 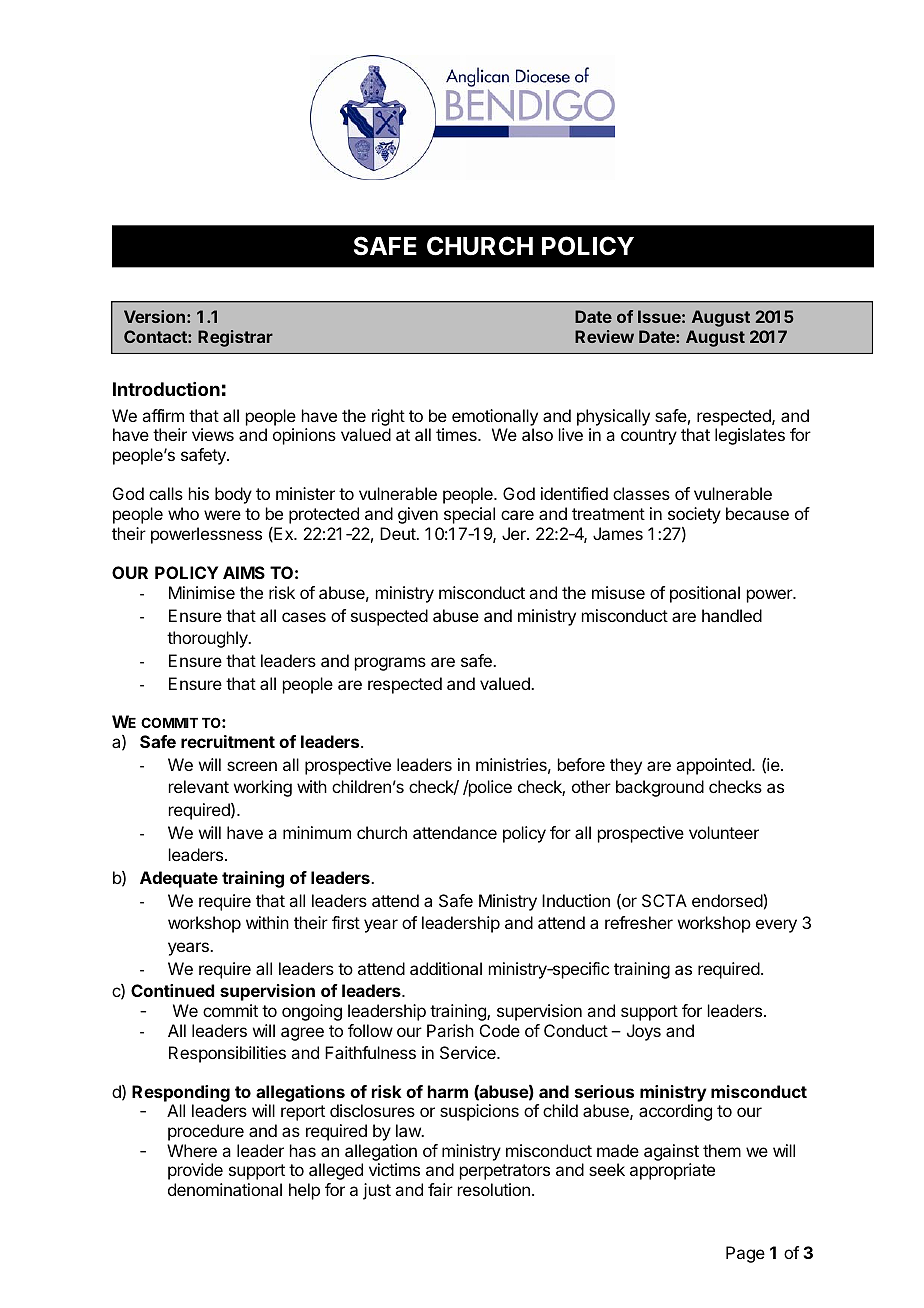 I want to click on denominational, so click(x=225, y=1189).
